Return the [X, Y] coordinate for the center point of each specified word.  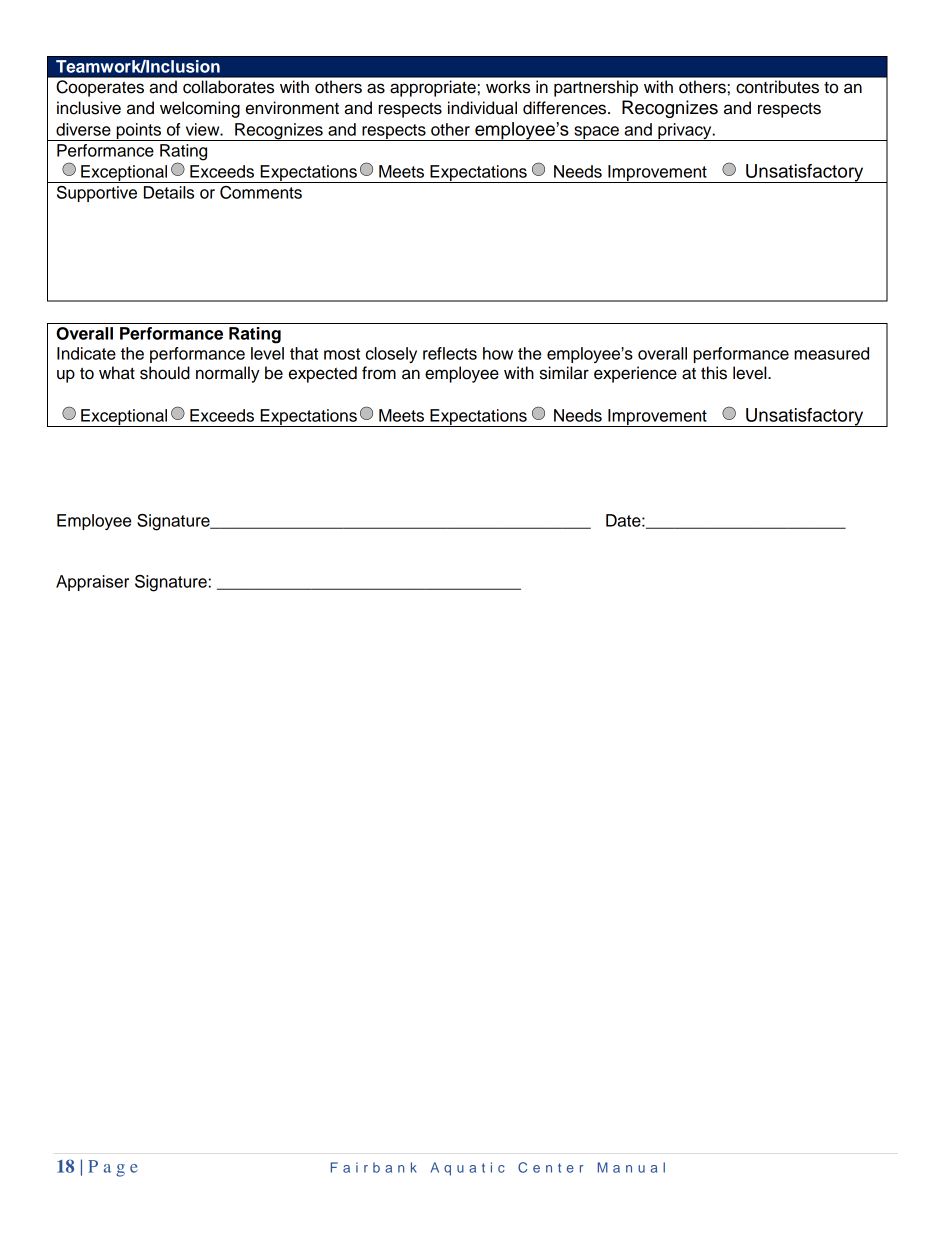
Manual [631, 1167]
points [138, 132]
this [714, 373]
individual [482, 108]
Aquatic [468, 1169]
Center [550, 1167]
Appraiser [92, 583]
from [379, 373]
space [596, 133]
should [165, 373]
